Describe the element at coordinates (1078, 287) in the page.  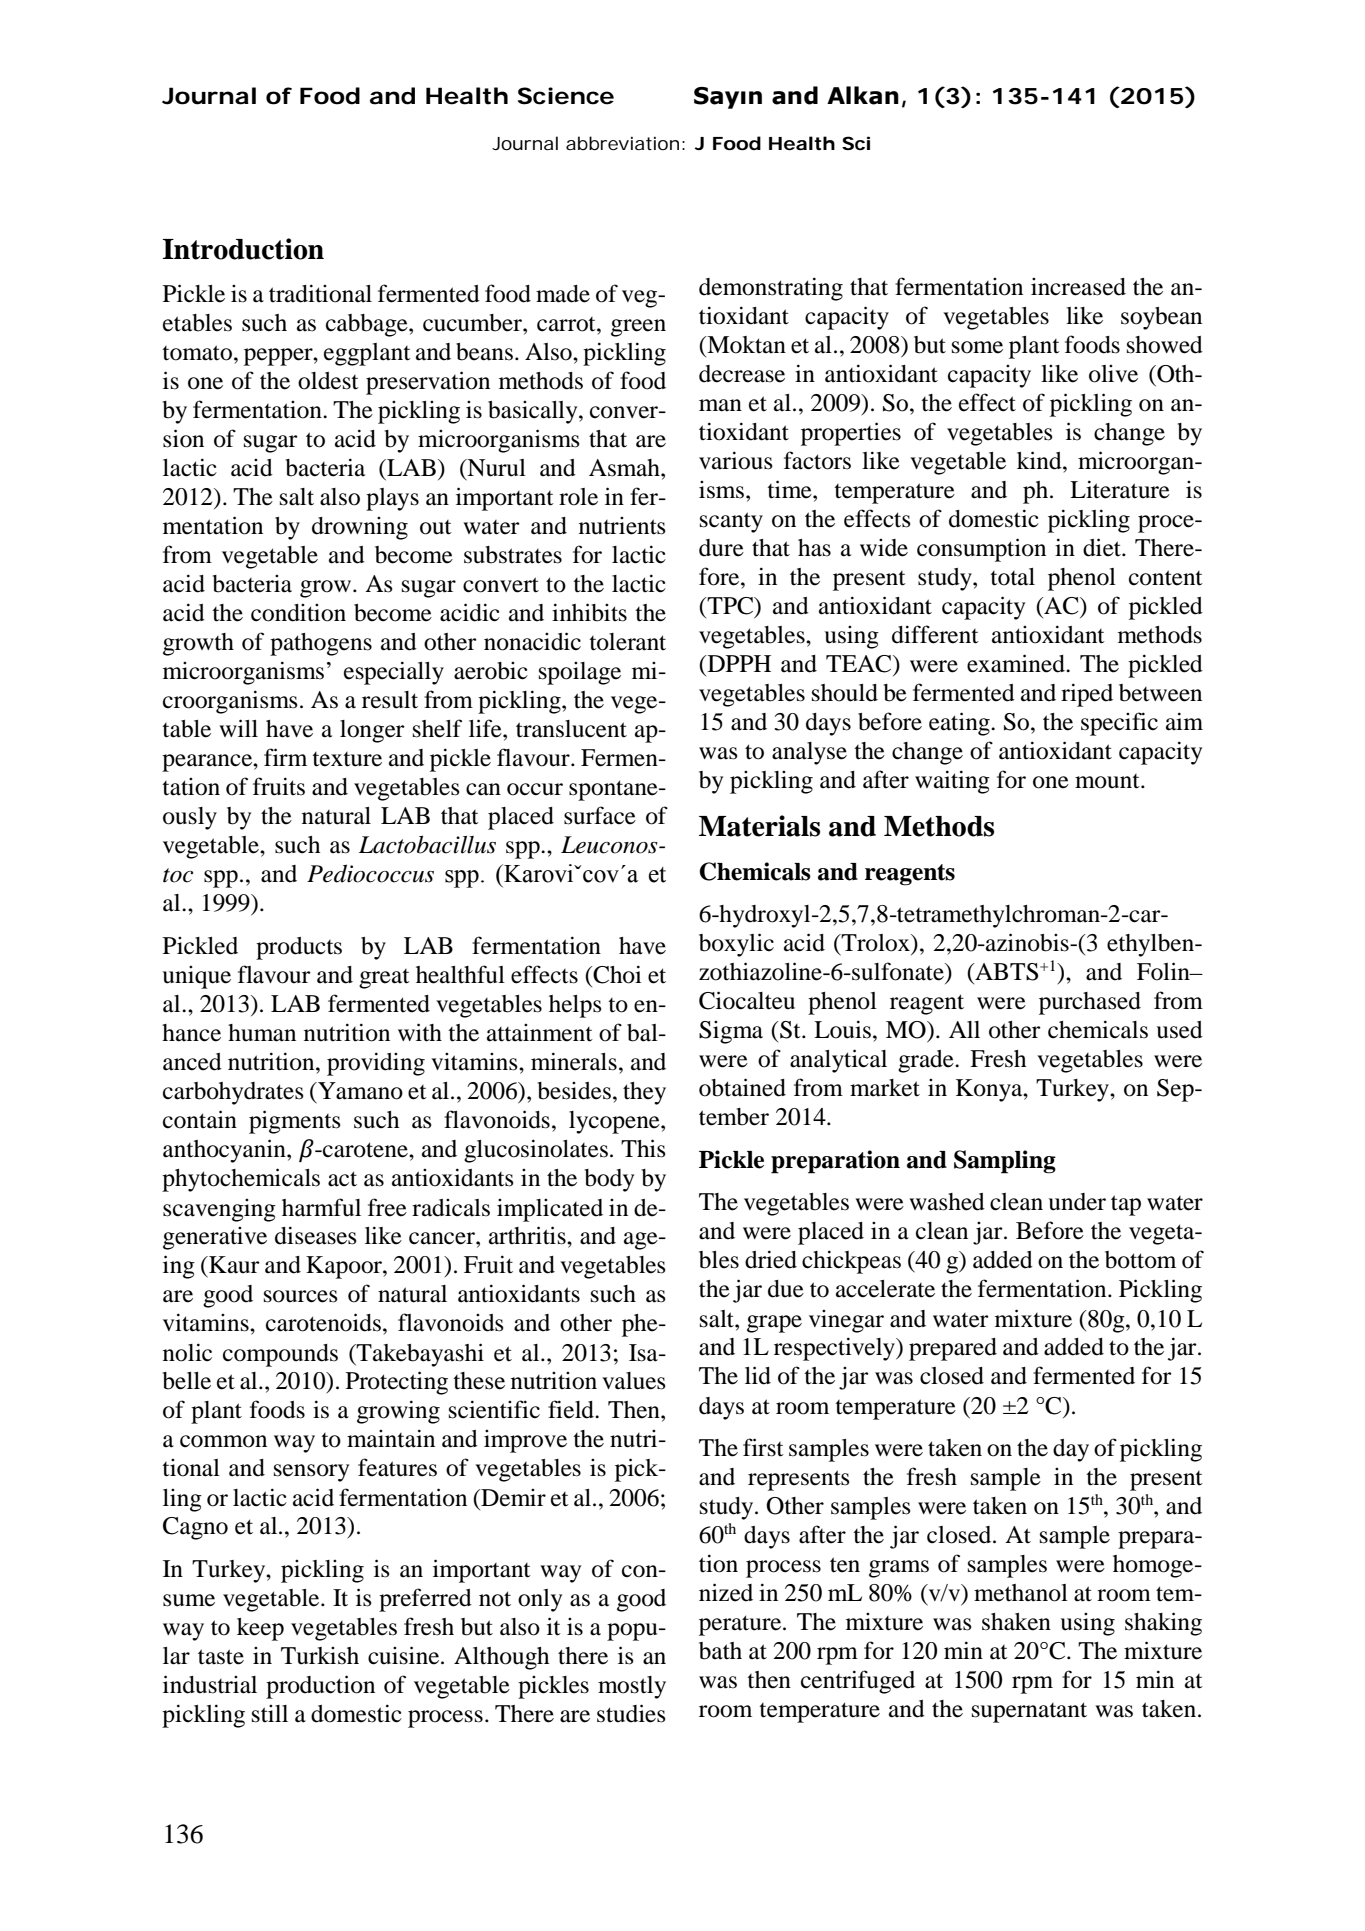
I see `increased` at that location.
